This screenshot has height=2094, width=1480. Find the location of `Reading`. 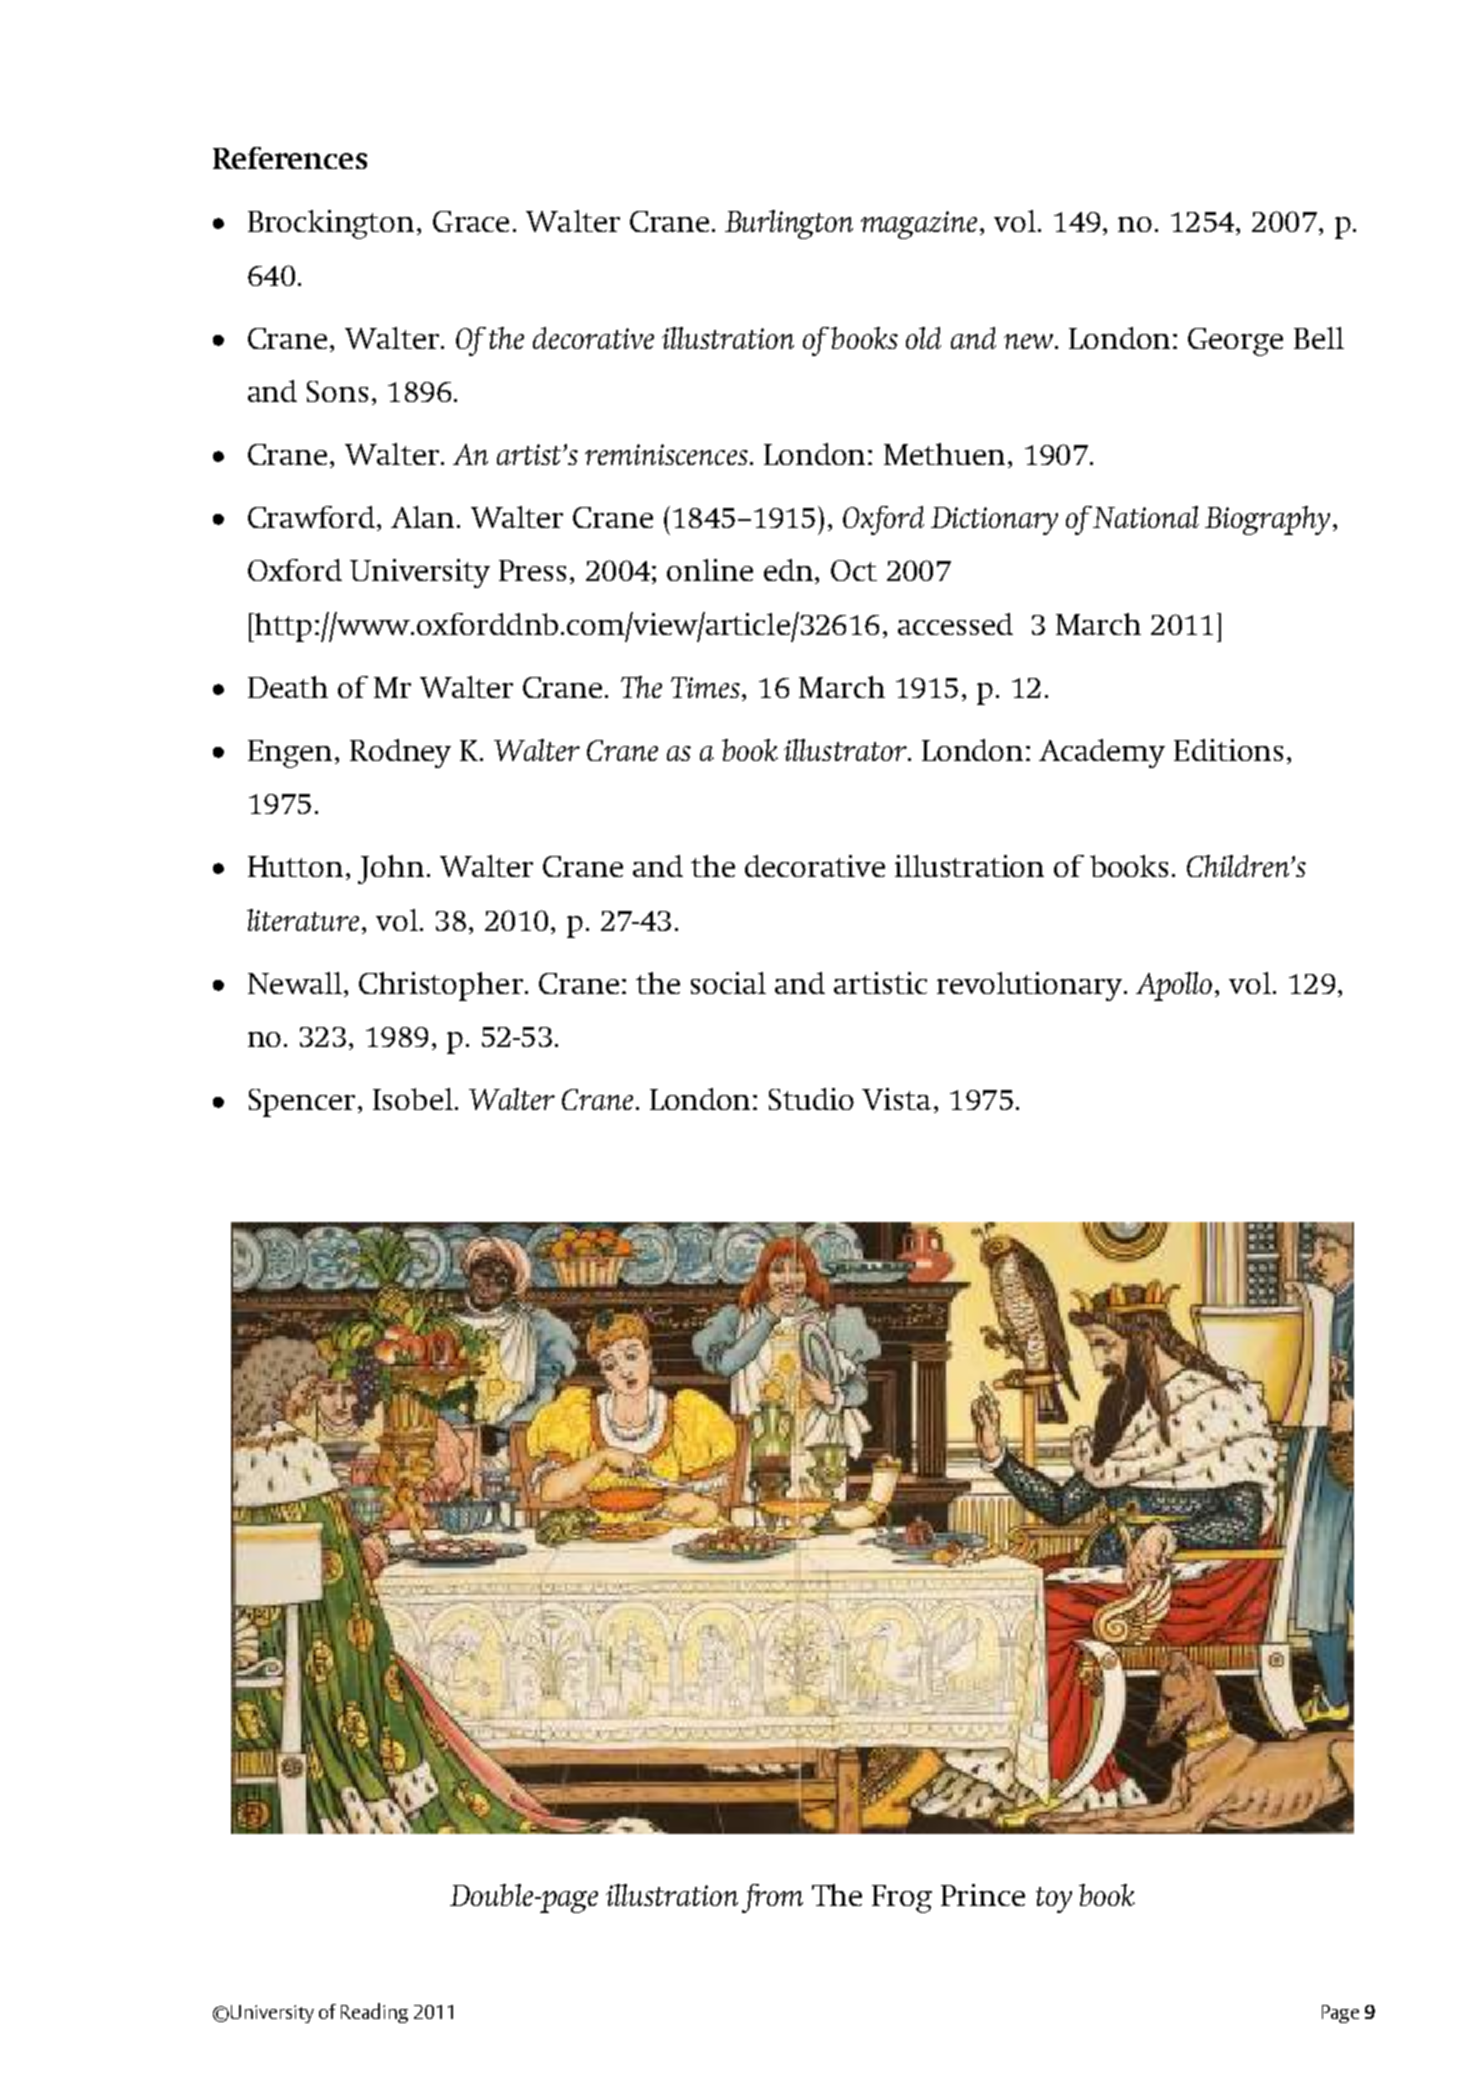

Reading is located at coordinates (374, 2013).
